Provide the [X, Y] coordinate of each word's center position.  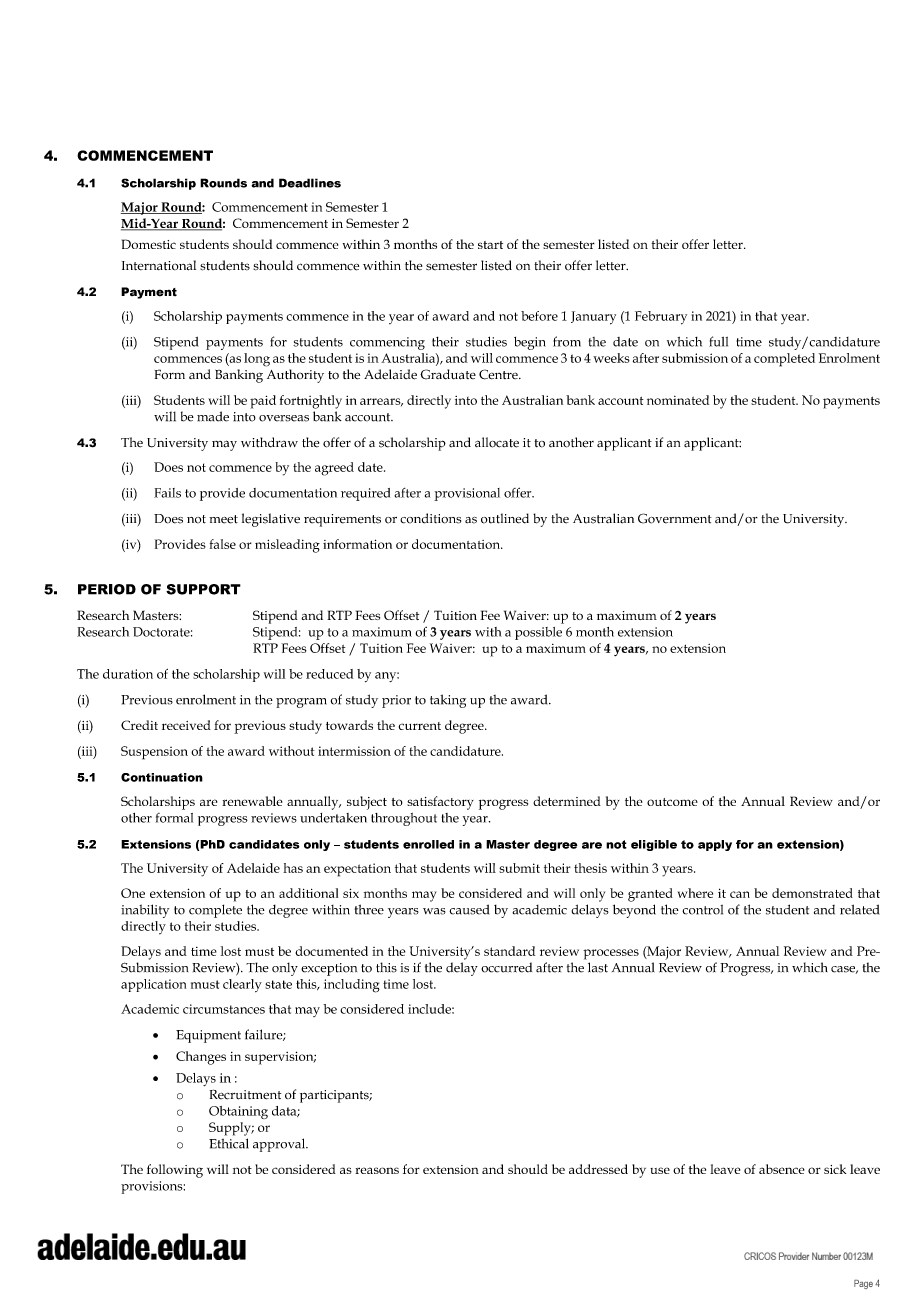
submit [519, 868]
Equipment [208, 1036]
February [661, 318]
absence [782, 1169]
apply [715, 845]
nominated [678, 400]
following [175, 1171]
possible [538, 633]
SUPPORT [203, 589]
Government [675, 518]
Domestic [149, 244]
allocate [497, 442]
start [490, 245]
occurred [506, 967]
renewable [252, 801]
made [213, 416]
